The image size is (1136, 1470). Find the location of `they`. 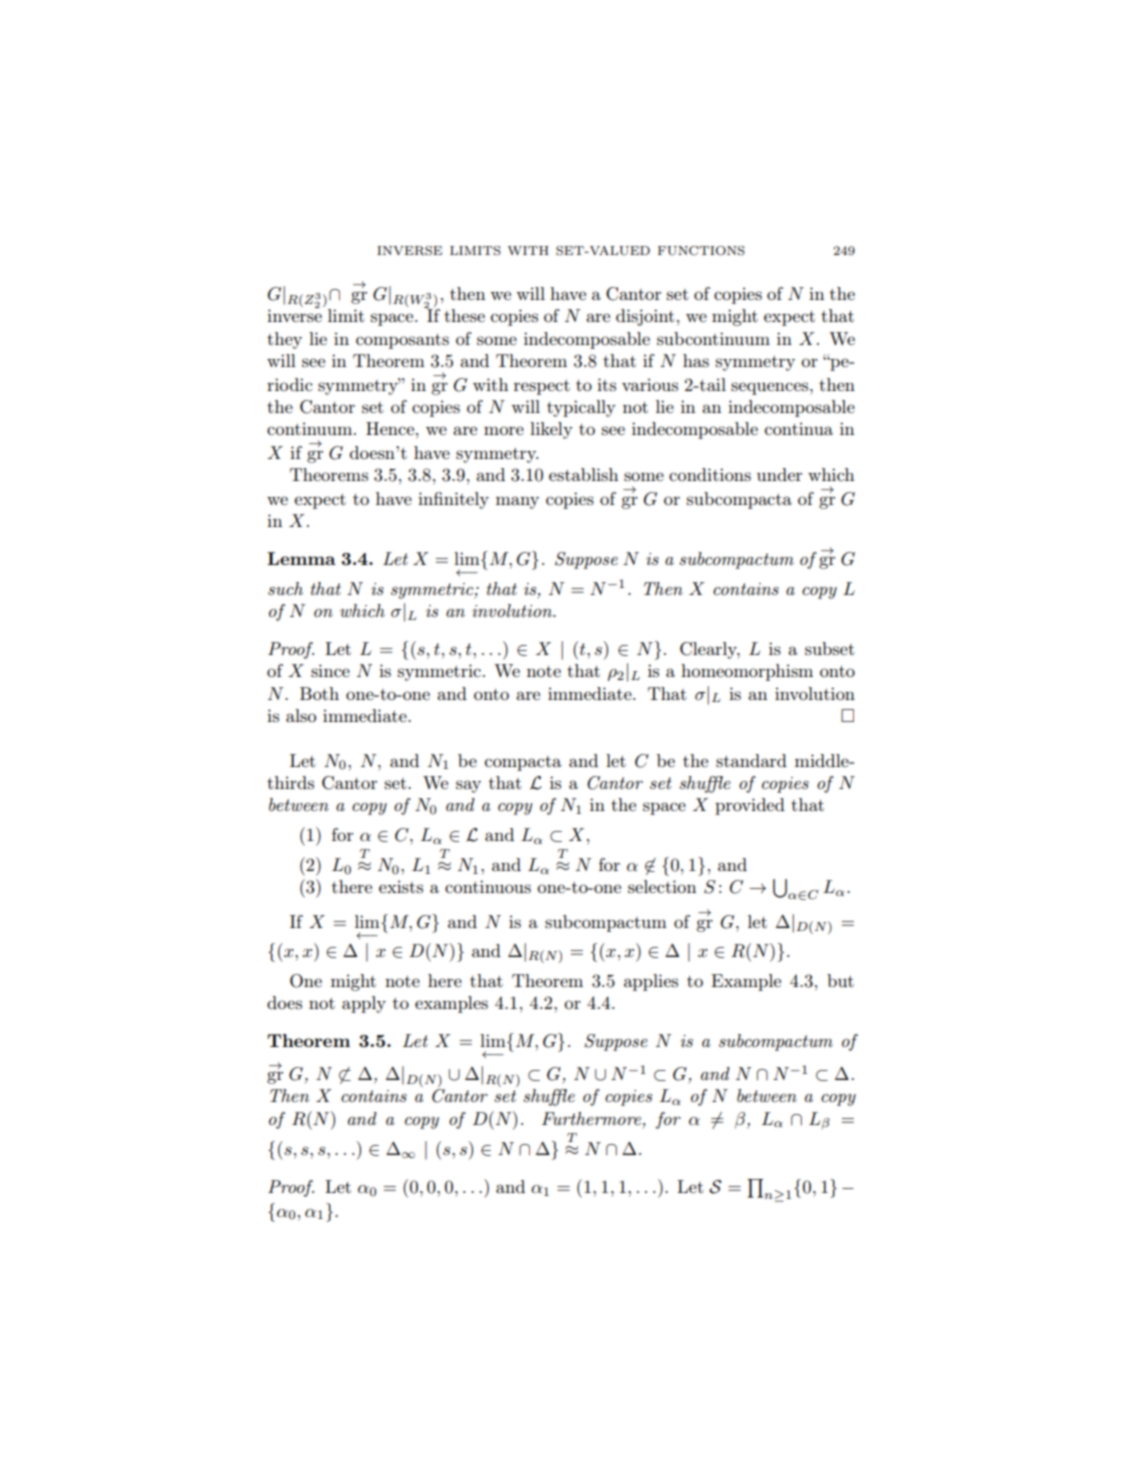

they is located at coordinates (284, 340).
